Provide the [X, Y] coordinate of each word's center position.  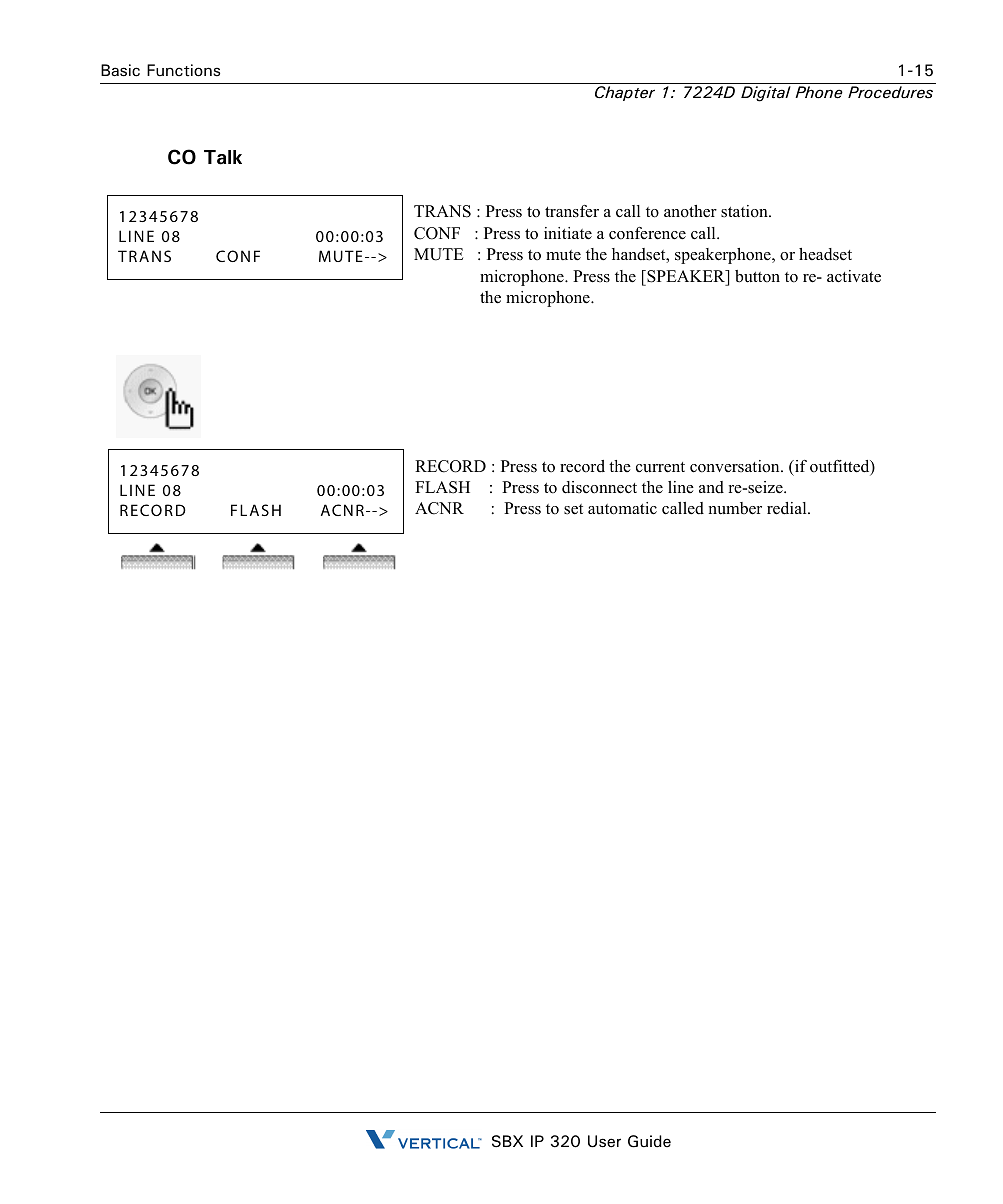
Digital [766, 94]
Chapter [625, 93]
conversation [736, 466]
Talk [223, 157]
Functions [183, 70]
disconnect [599, 487]
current [660, 467]
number [735, 508]
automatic [622, 508]
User [604, 1141]
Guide [649, 1141]
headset [825, 254]
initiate [568, 233]
